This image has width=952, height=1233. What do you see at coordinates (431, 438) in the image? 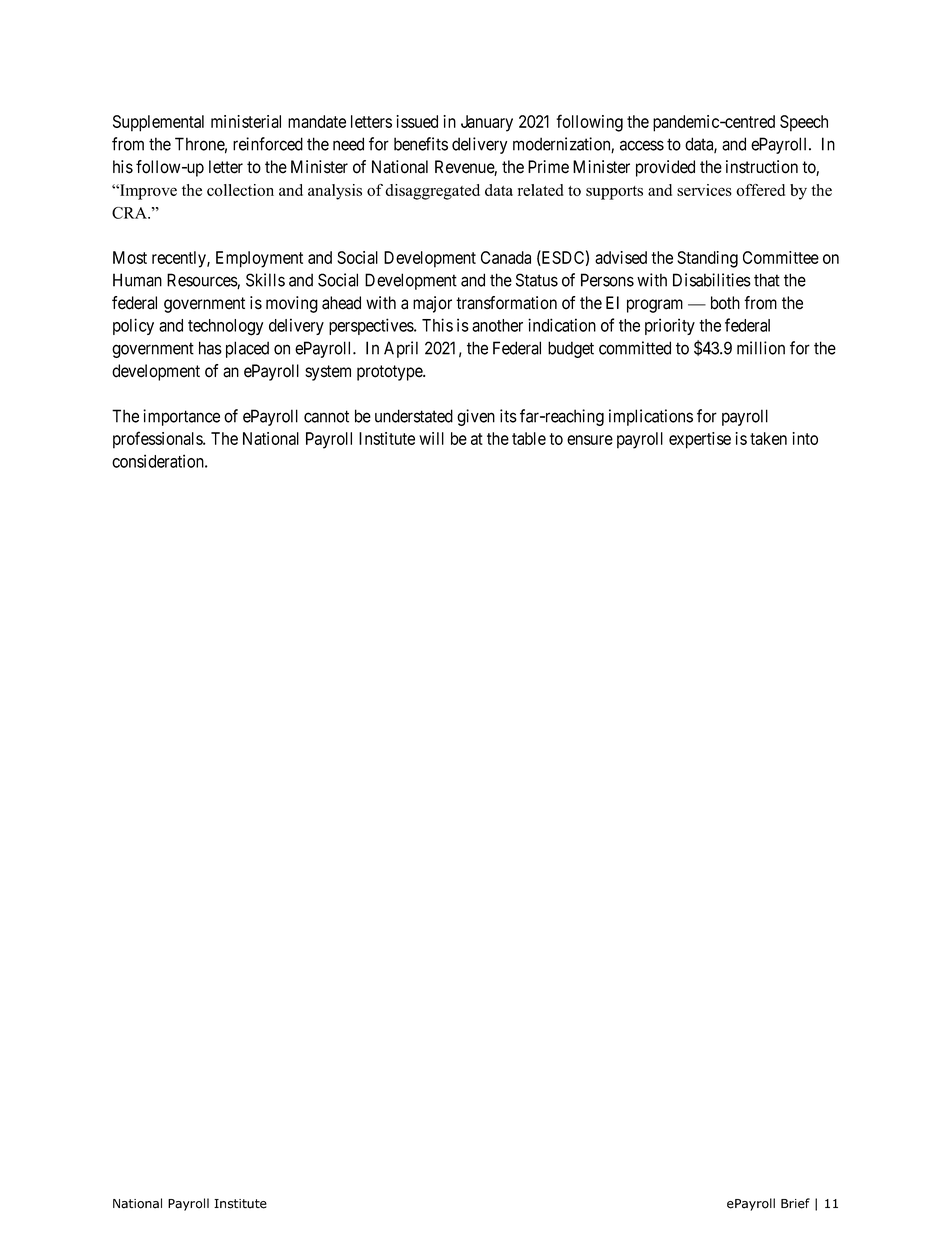
I see `will` at bounding box center [431, 438].
